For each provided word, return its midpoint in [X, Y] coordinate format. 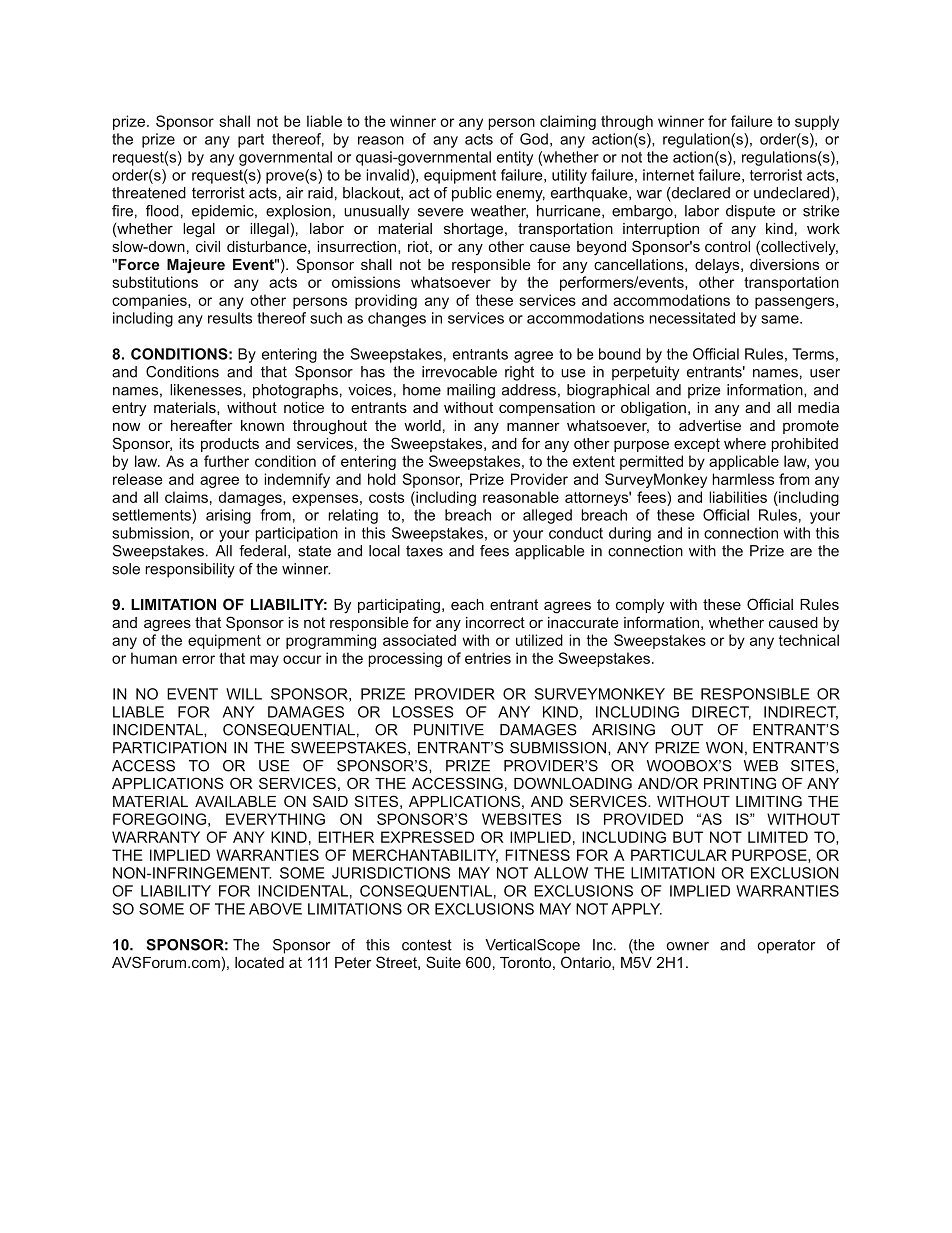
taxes [424, 551]
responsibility [190, 570]
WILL [244, 694]
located [259, 962]
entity [515, 158]
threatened [149, 193]
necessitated [692, 318]
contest [427, 945]
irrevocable [459, 372]
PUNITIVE [449, 730]
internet [668, 175]
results [230, 318]
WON [724, 748]
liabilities [738, 497]
